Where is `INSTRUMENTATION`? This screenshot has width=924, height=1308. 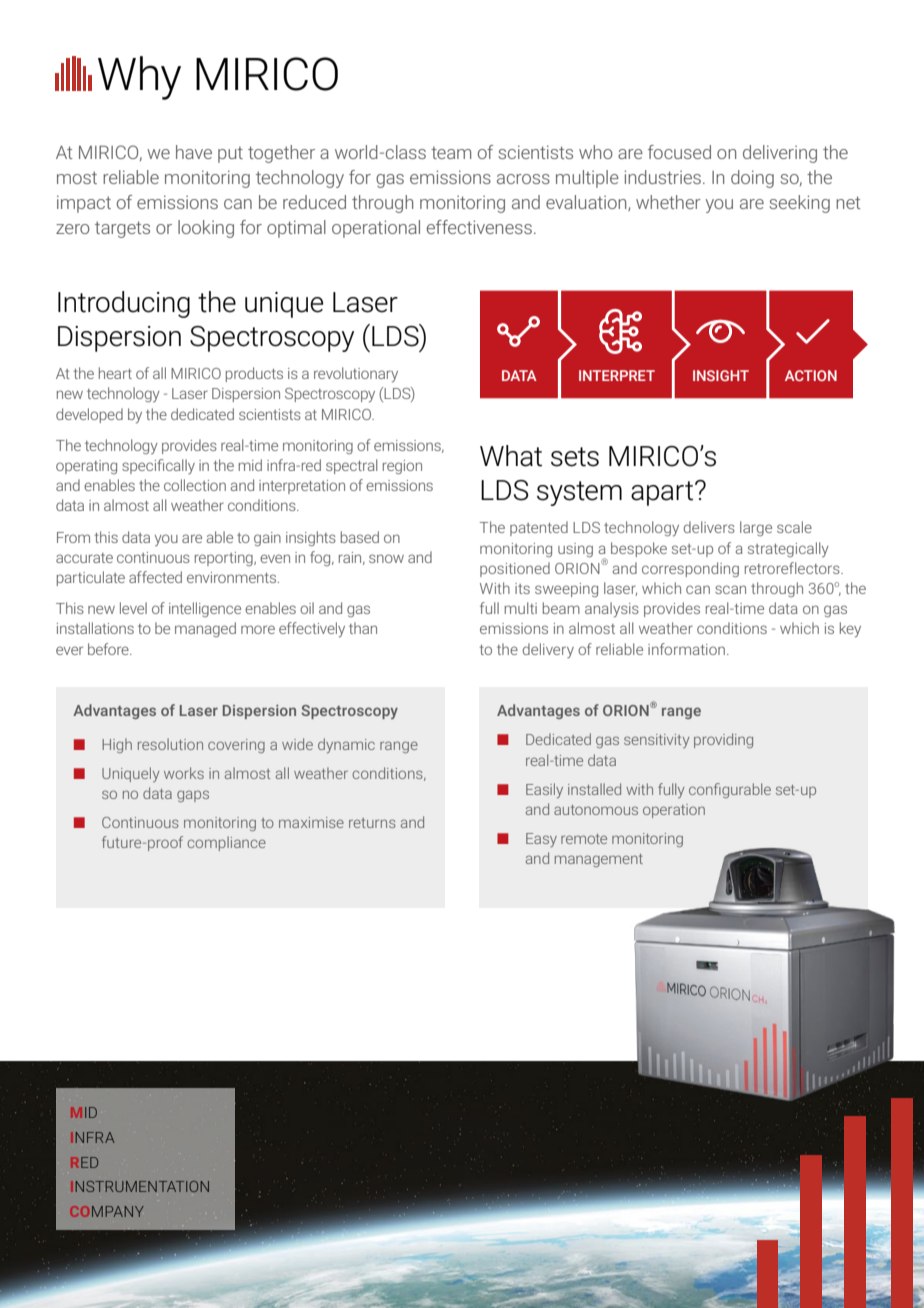
INSTRUMENTATION is located at coordinates (140, 1186).
